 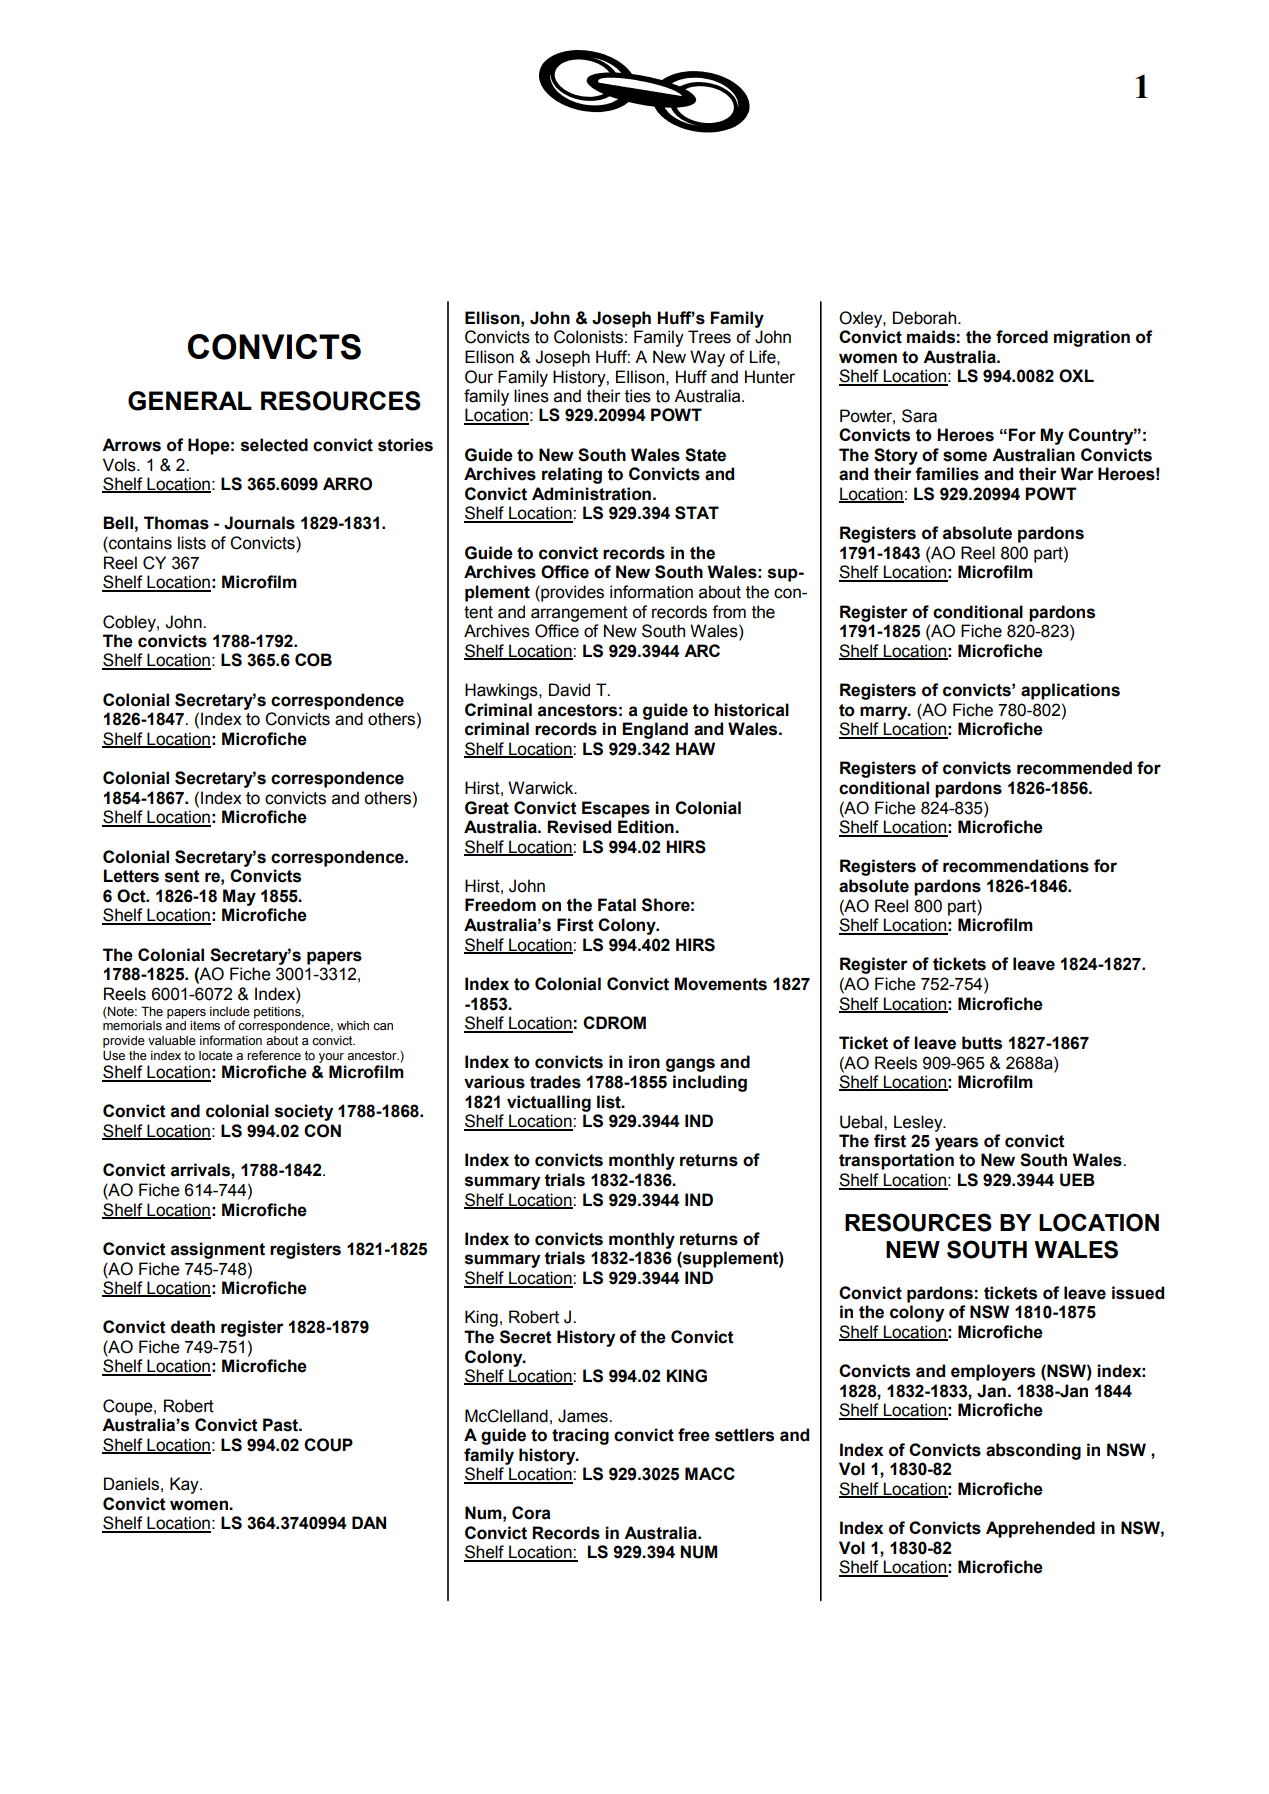 I want to click on society, so click(x=304, y=1112).
